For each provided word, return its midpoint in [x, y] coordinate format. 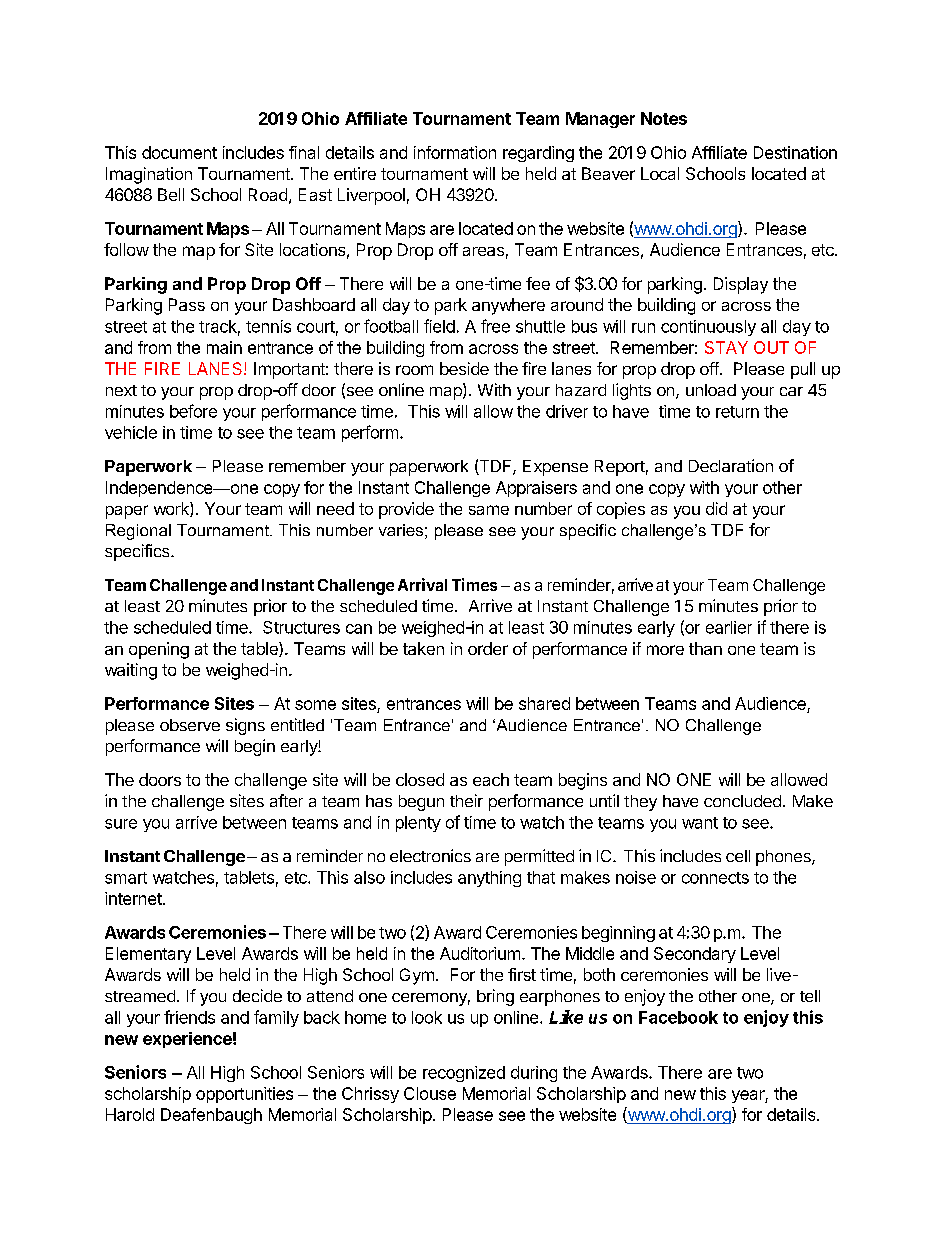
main [224, 347]
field [439, 326]
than [705, 648]
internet [134, 898]
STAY [726, 347]
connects [715, 878]
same [489, 510]
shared [544, 703]
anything [489, 879]
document [179, 152]
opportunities [244, 1095]
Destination [795, 152]
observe [190, 725]
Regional [138, 532]
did [716, 508]
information [455, 152]
